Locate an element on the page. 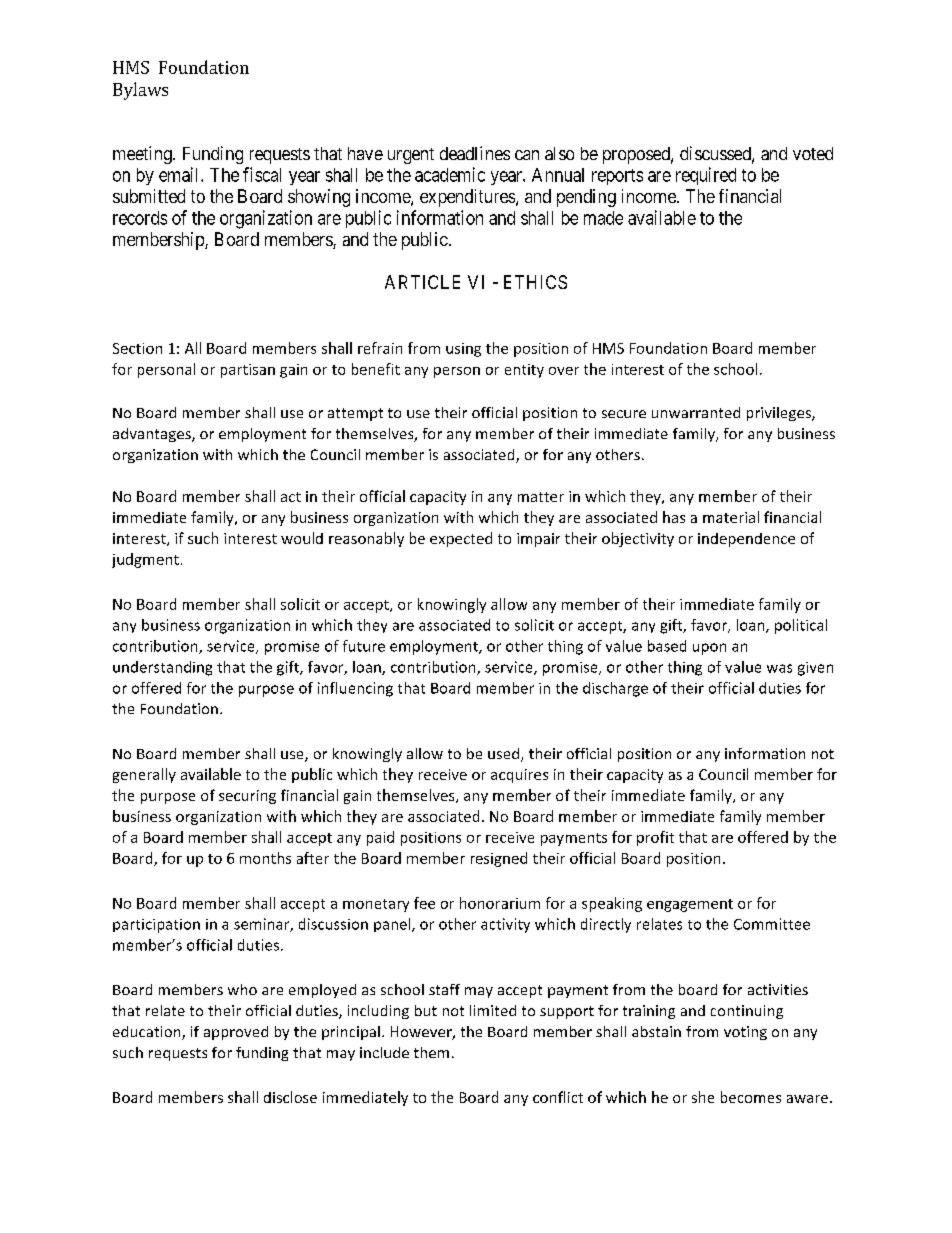 The width and height of the document is (952, 1233). resigned is located at coordinates (499, 859).
